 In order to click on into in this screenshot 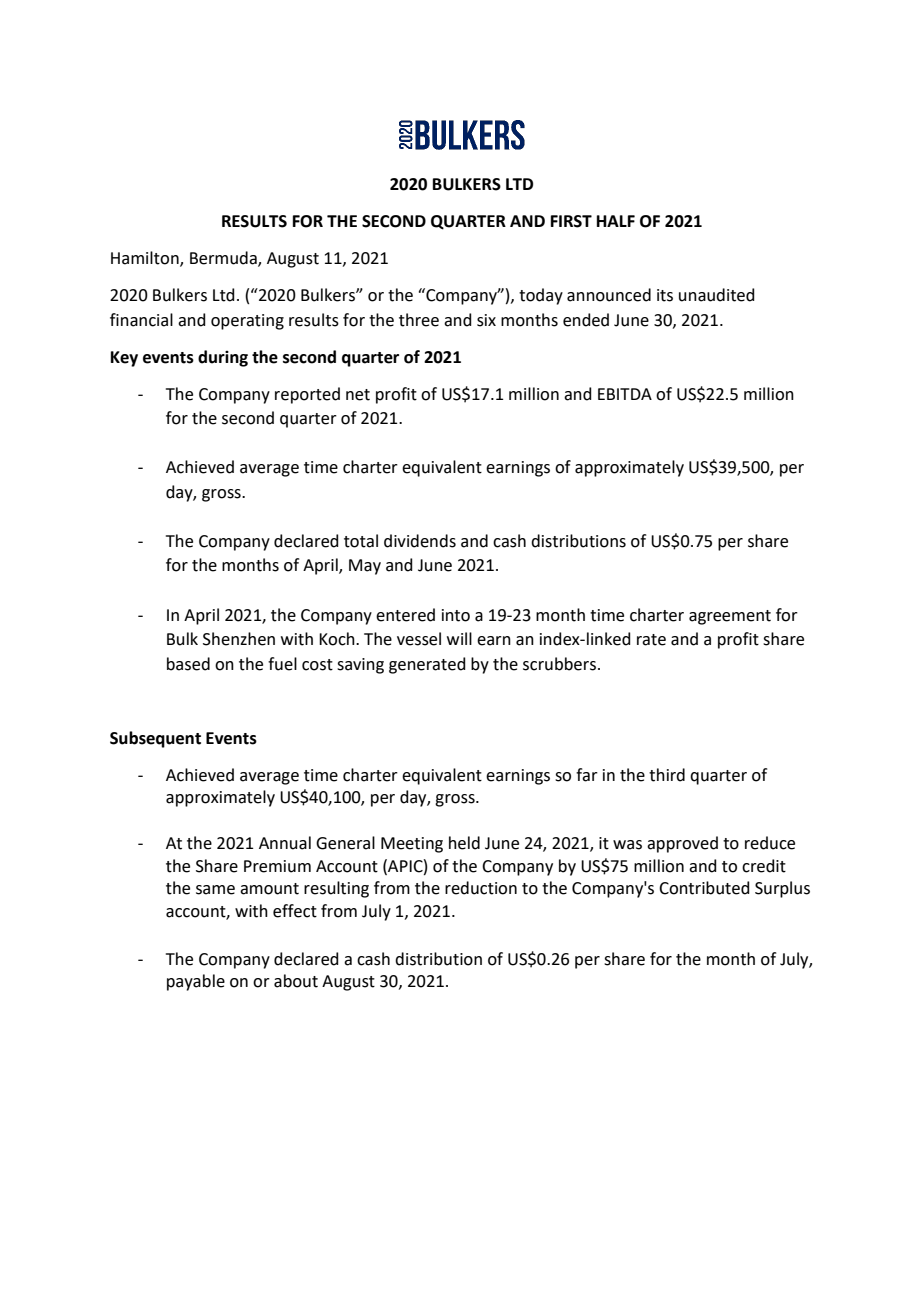, I will do `click(456, 615)`.
